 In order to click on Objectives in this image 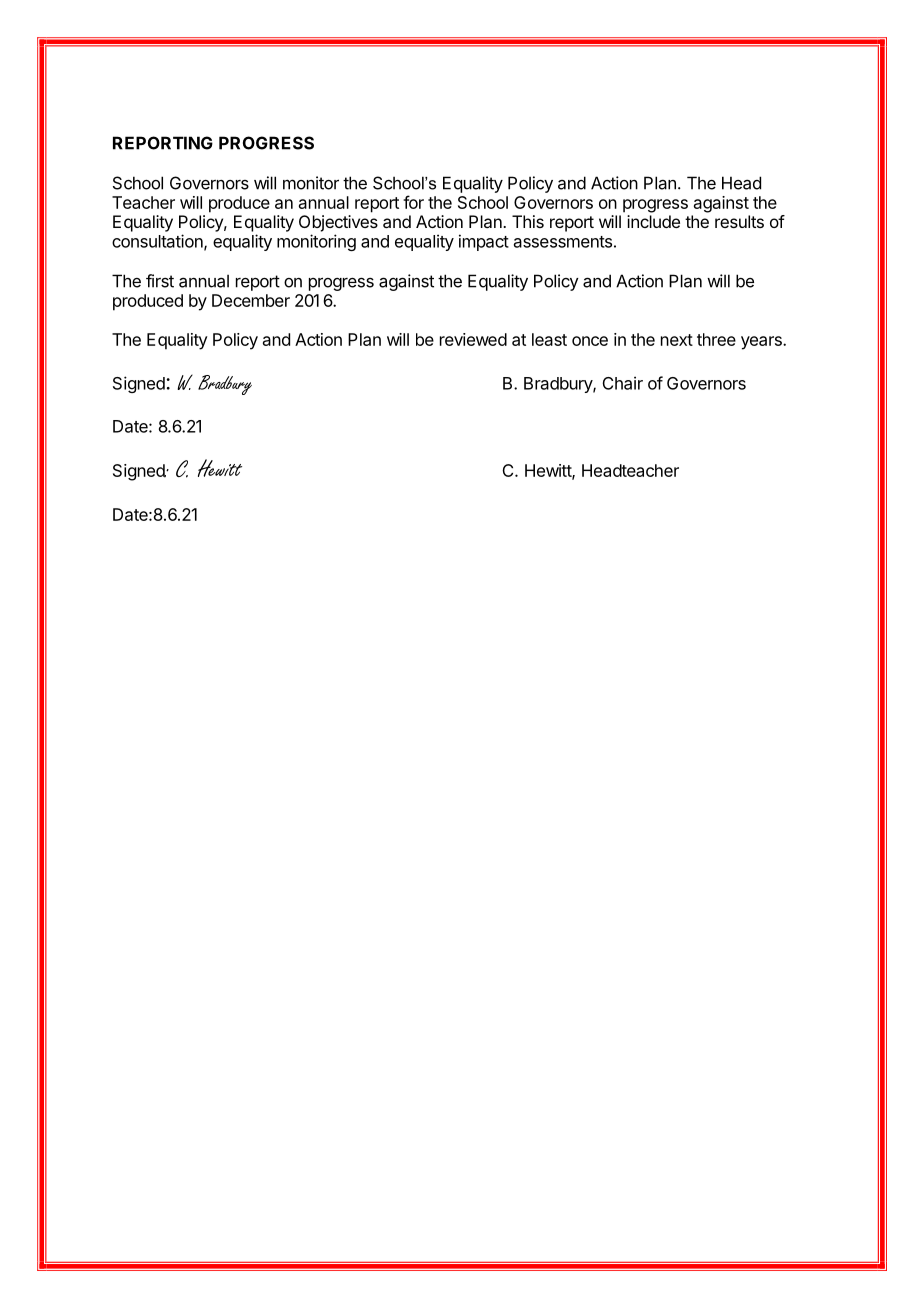, I will do `click(338, 223)`.
